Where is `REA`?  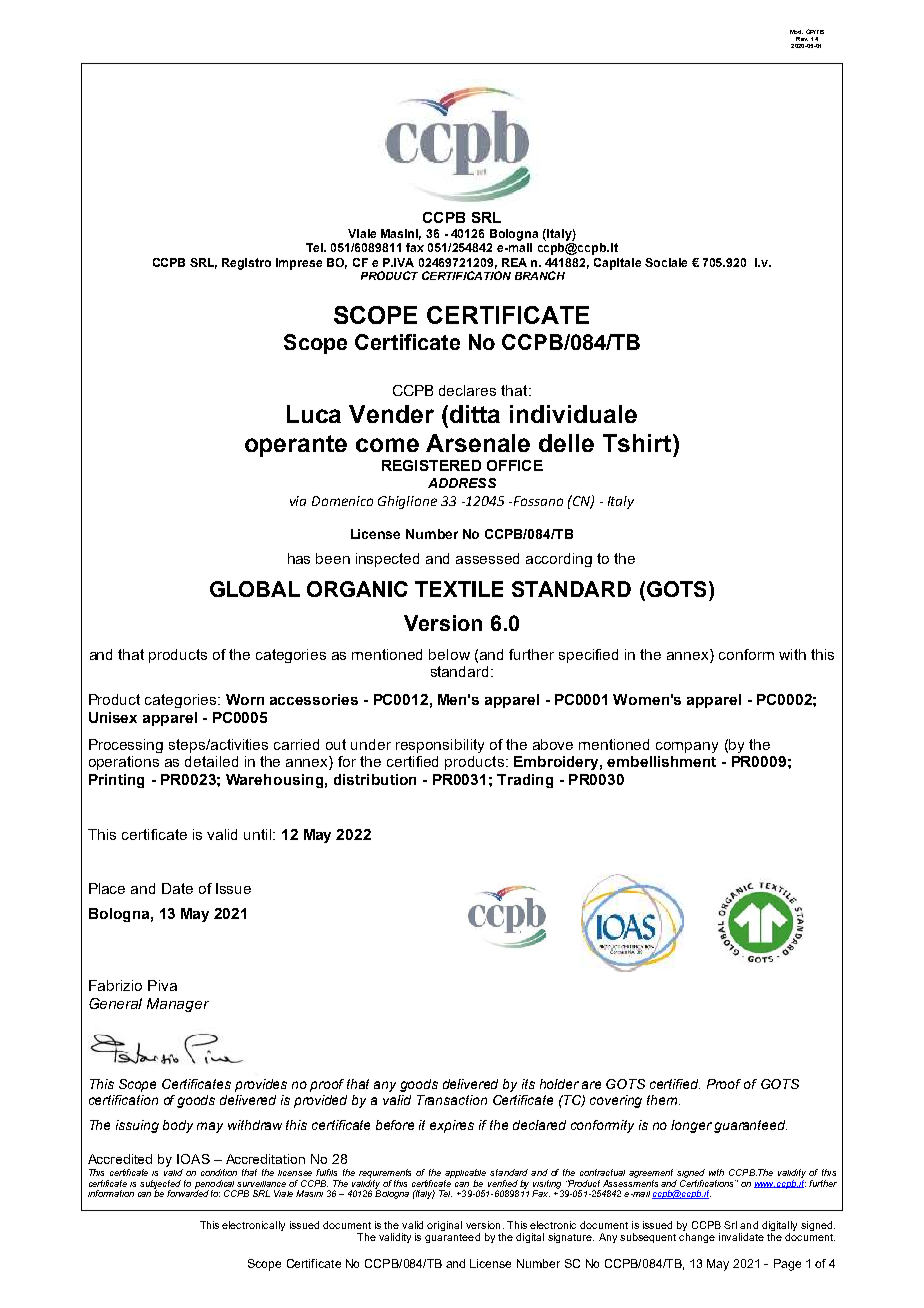
REA is located at coordinates (514, 262).
